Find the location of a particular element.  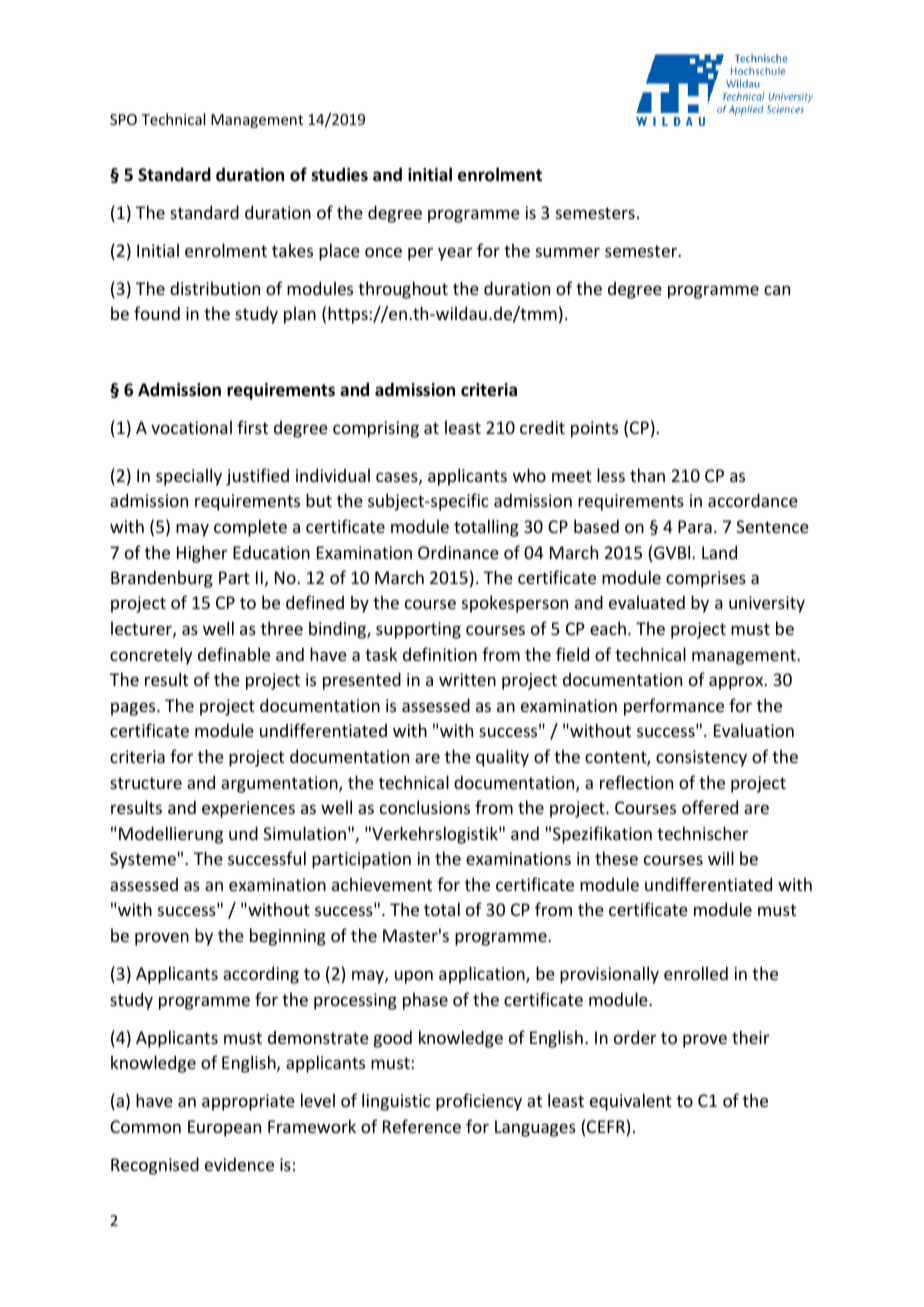

Ordinance is located at coordinates (458, 552).
